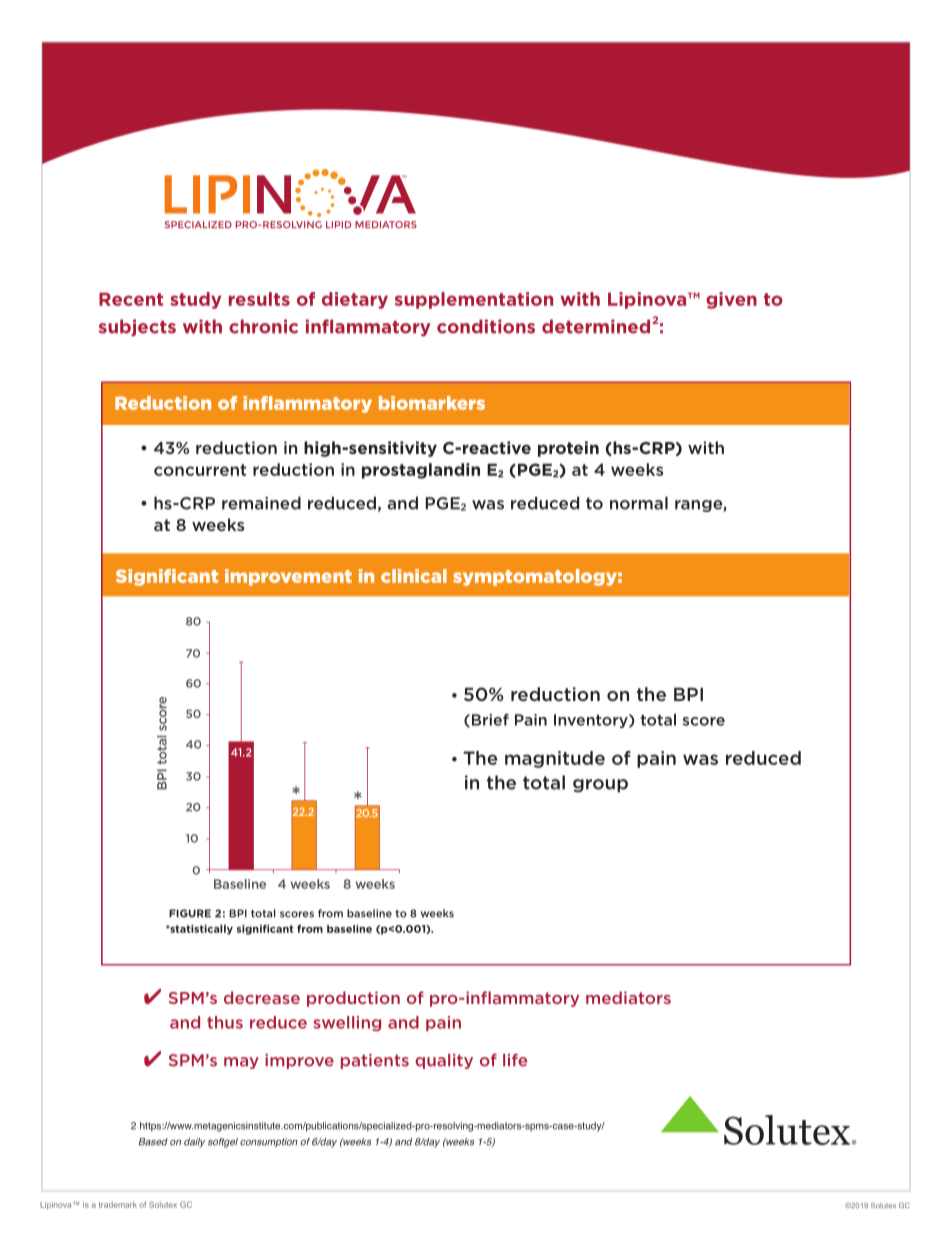  What do you see at coordinates (262, 997) in the page?
I see `decrease` at bounding box center [262, 997].
